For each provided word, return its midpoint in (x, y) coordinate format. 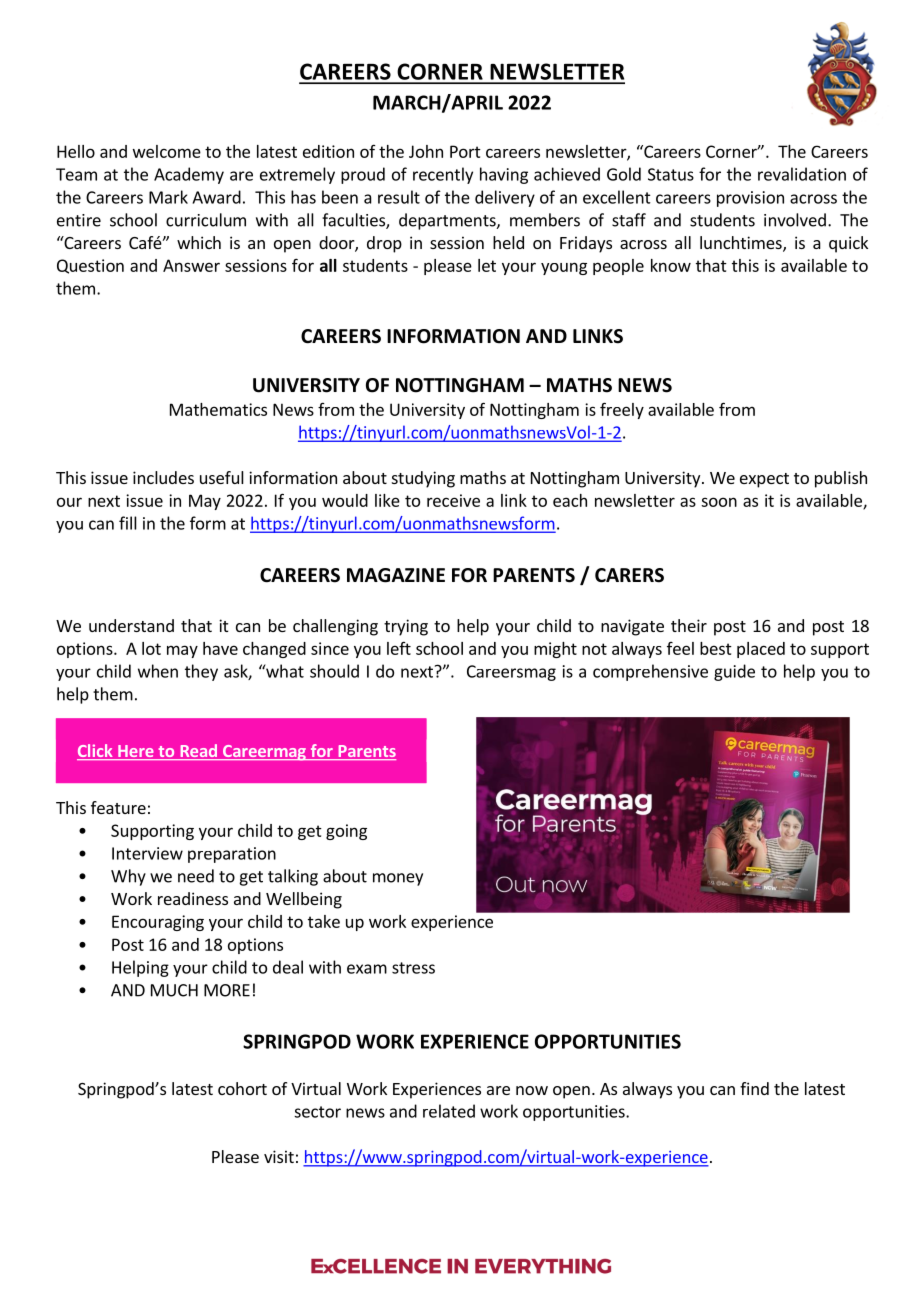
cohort (242, 1088)
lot (151, 648)
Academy (189, 175)
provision (750, 199)
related (449, 1111)
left (399, 648)
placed (761, 650)
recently (443, 175)
